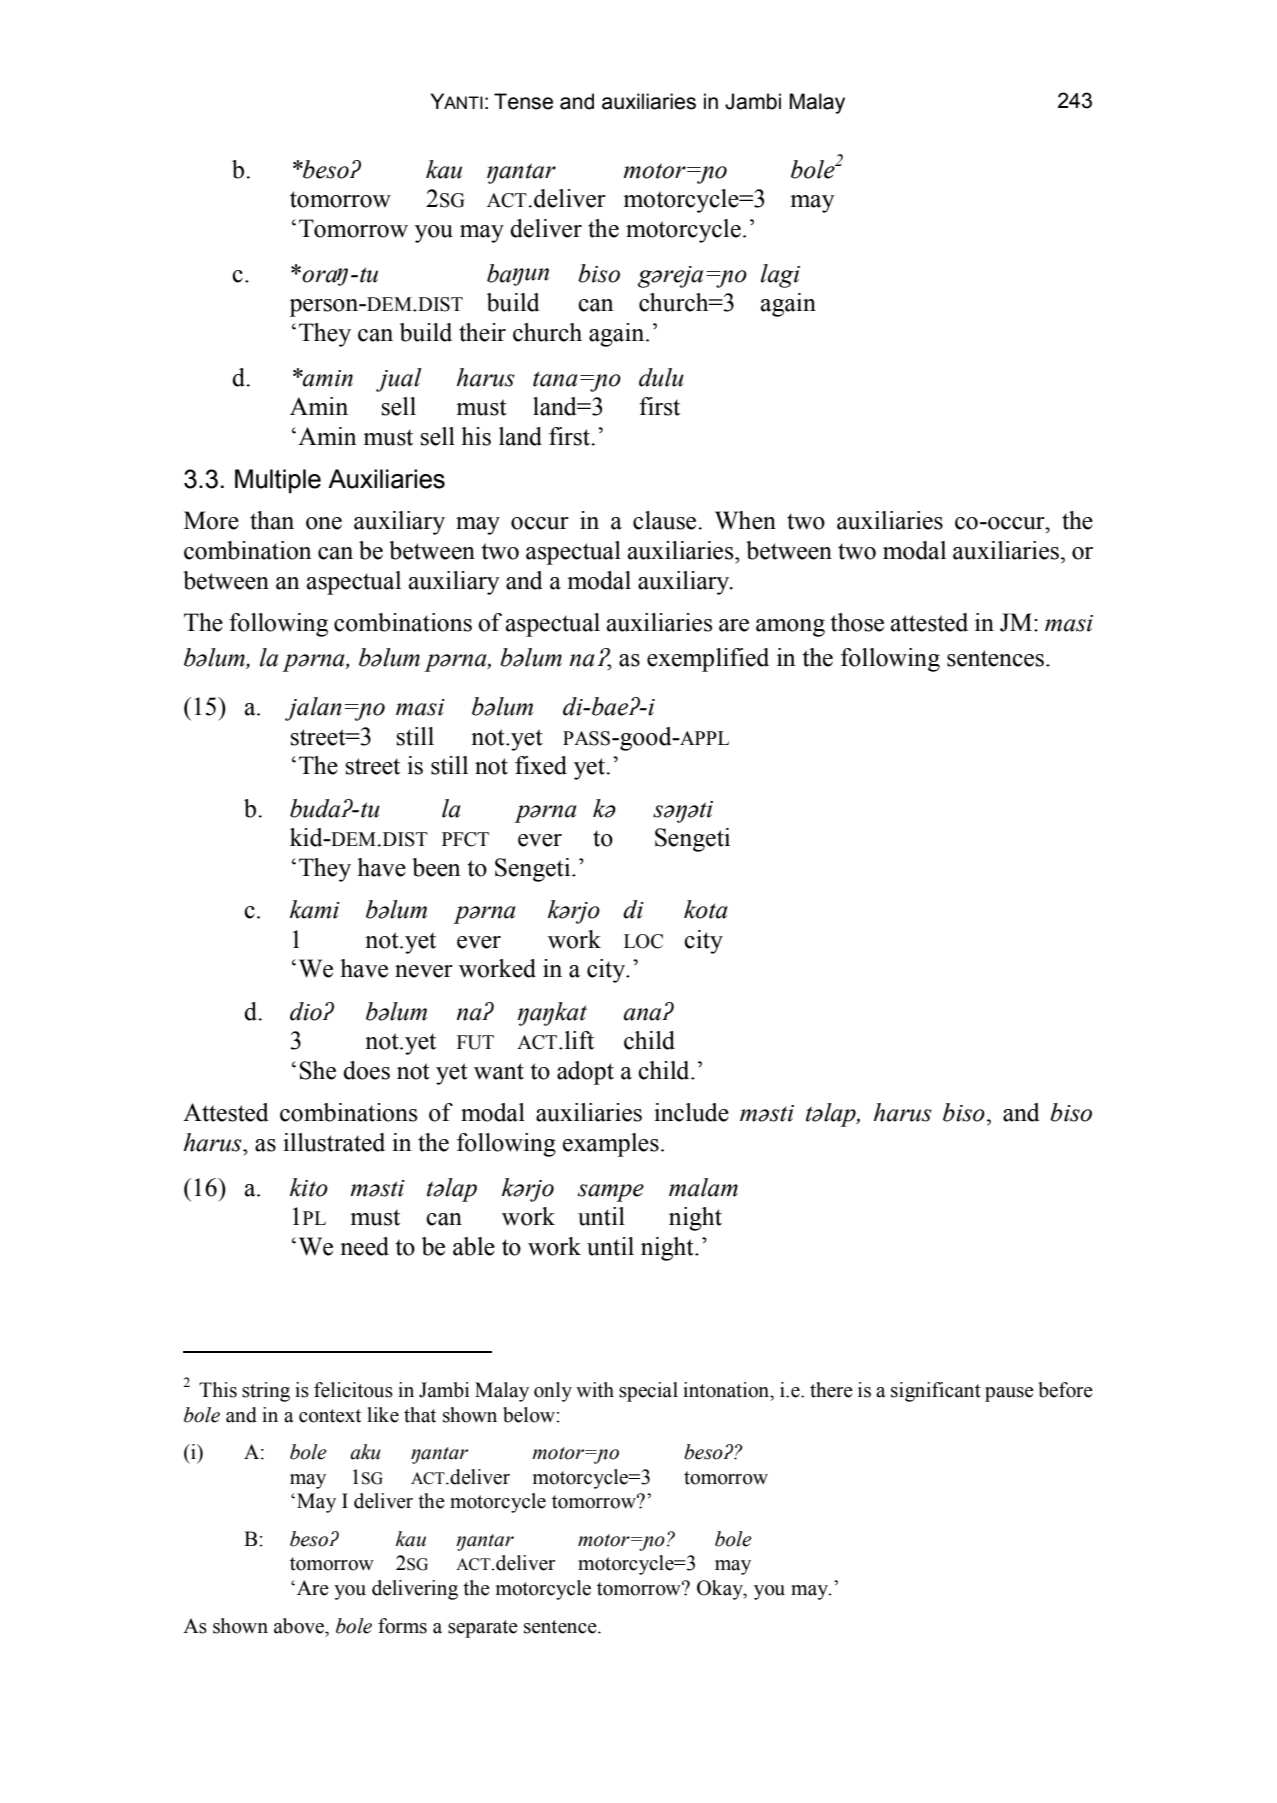 The height and width of the image is (1803, 1277). I want to click on lagi, so click(780, 276).
